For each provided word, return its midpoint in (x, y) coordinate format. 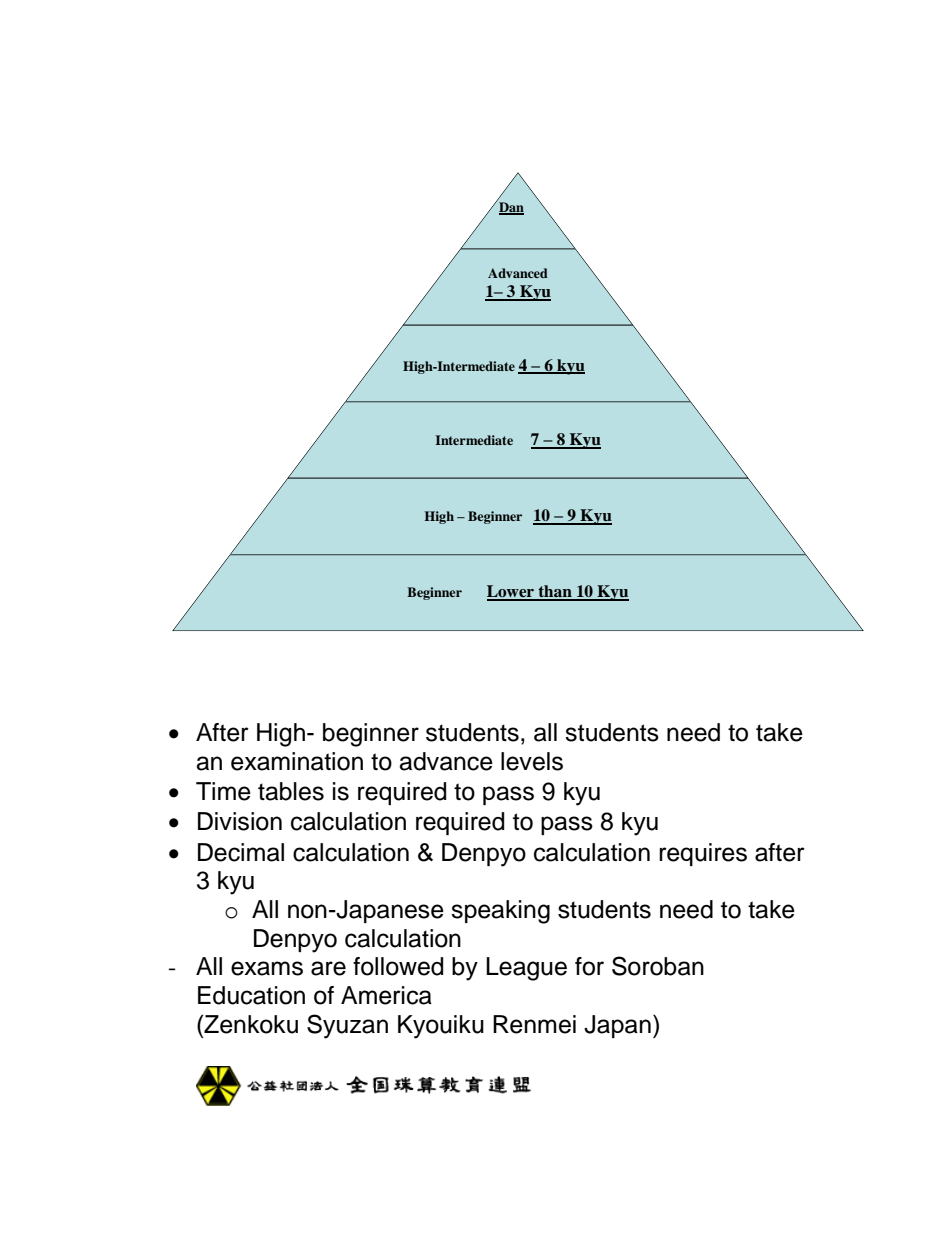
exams (267, 968)
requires (703, 854)
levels (532, 761)
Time (223, 791)
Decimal (241, 852)
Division (240, 821)
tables (291, 791)
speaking (500, 912)
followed (398, 966)
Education (251, 995)
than (555, 592)
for (589, 966)
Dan (510, 207)
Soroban (658, 966)
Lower (511, 592)
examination (297, 761)
